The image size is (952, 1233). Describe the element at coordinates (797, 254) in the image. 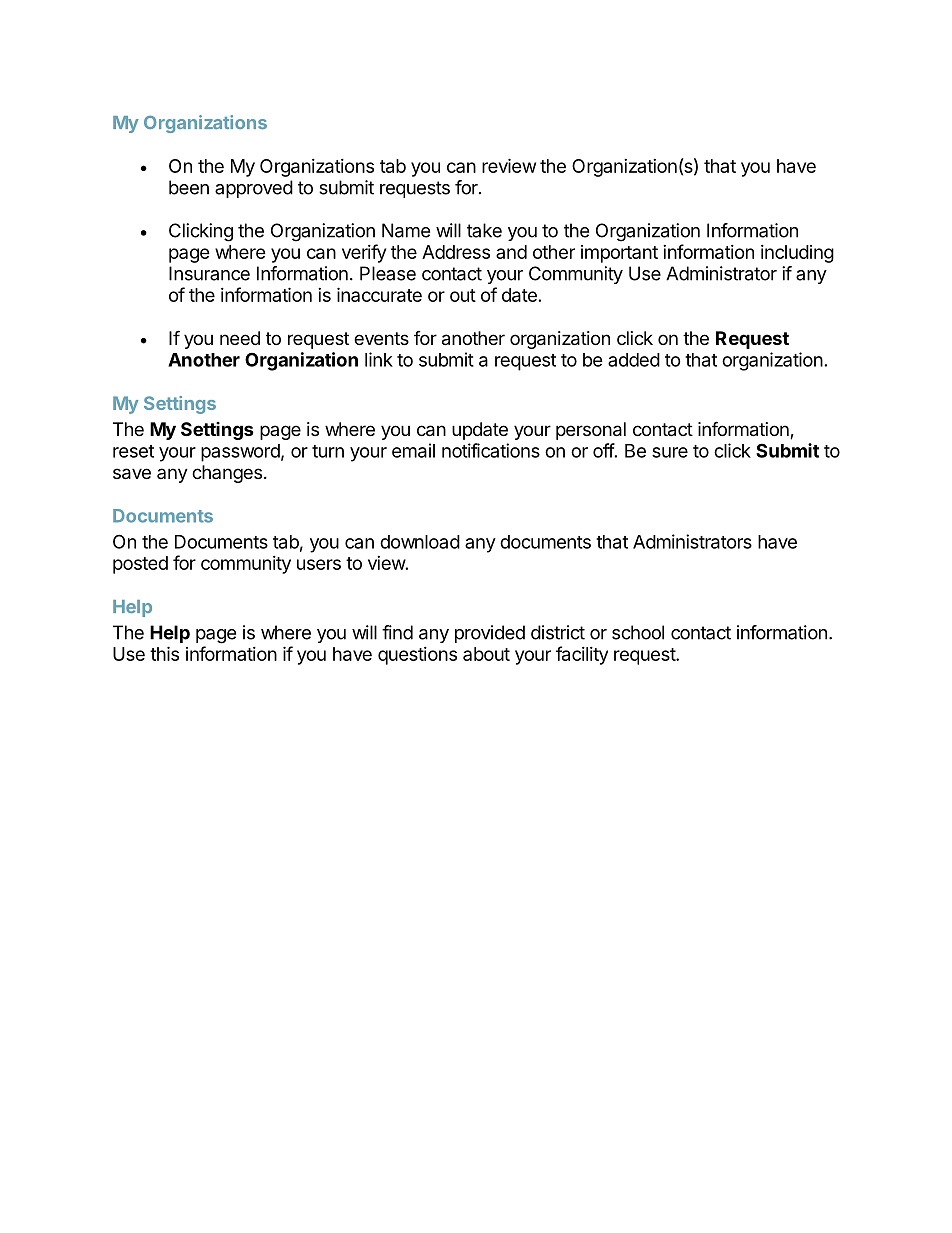

I see `including` at that location.
